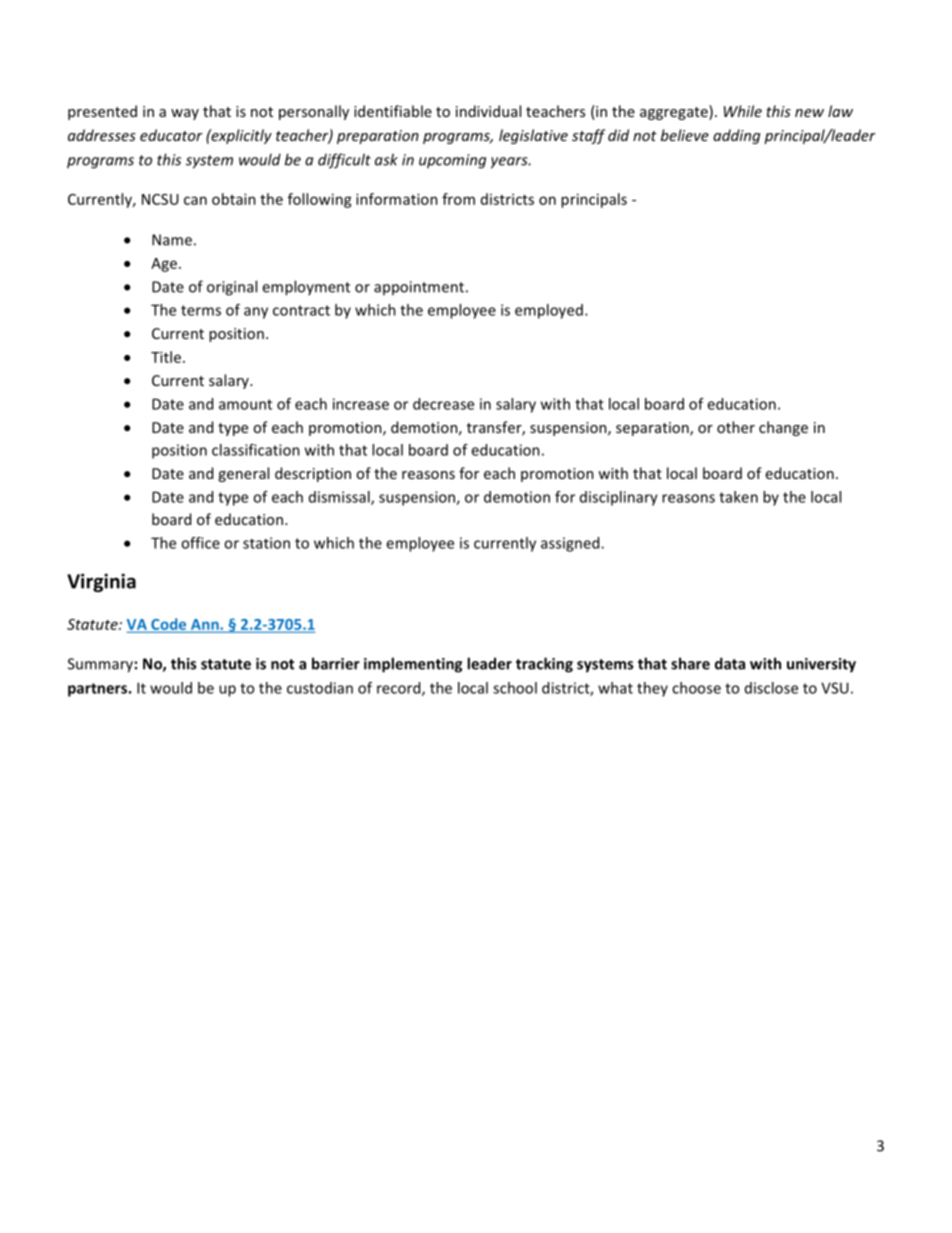 This screenshot has height=1233, width=952. What do you see at coordinates (738, 497) in the screenshot?
I see `taken` at bounding box center [738, 497].
